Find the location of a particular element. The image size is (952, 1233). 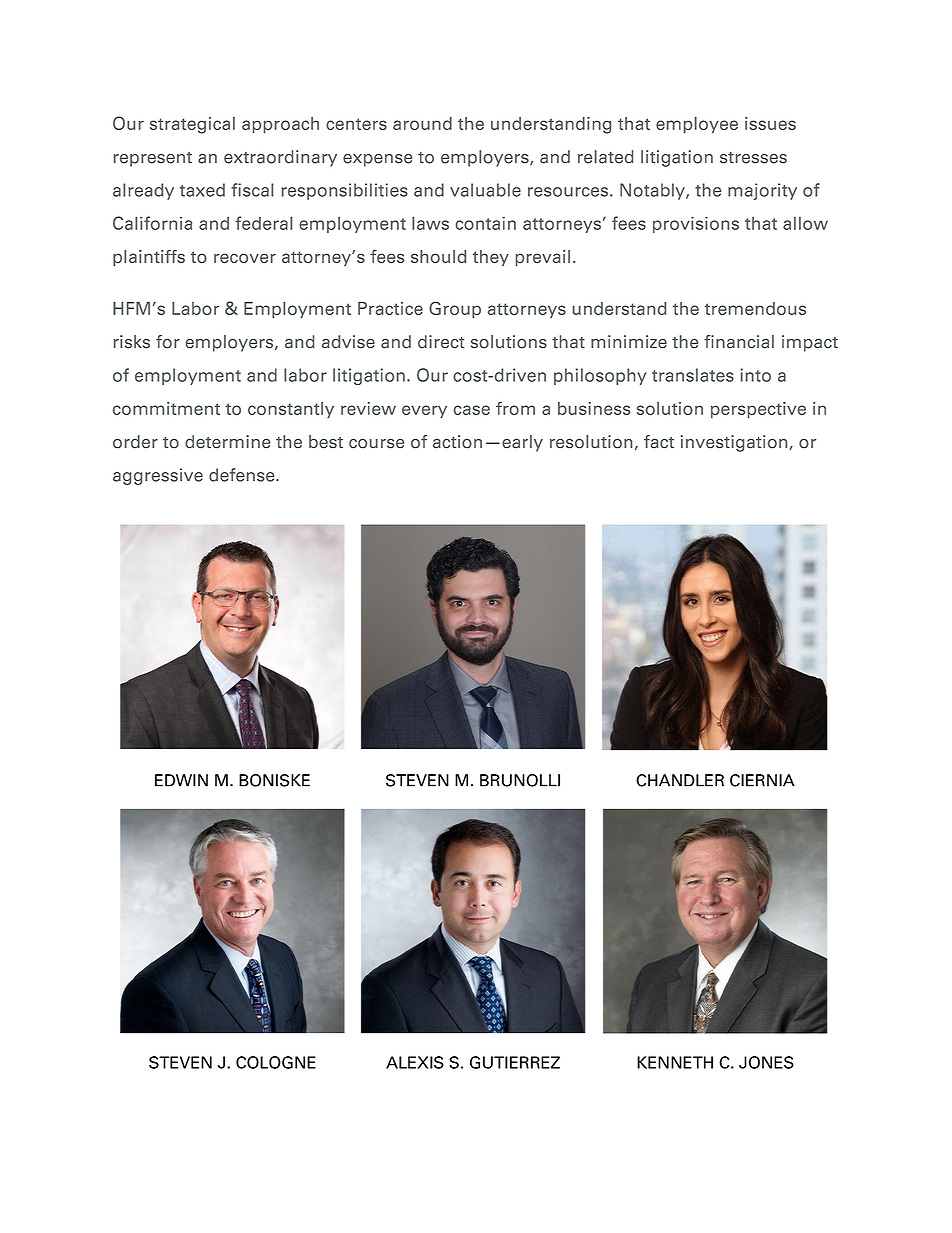

stresses is located at coordinates (753, 158).
